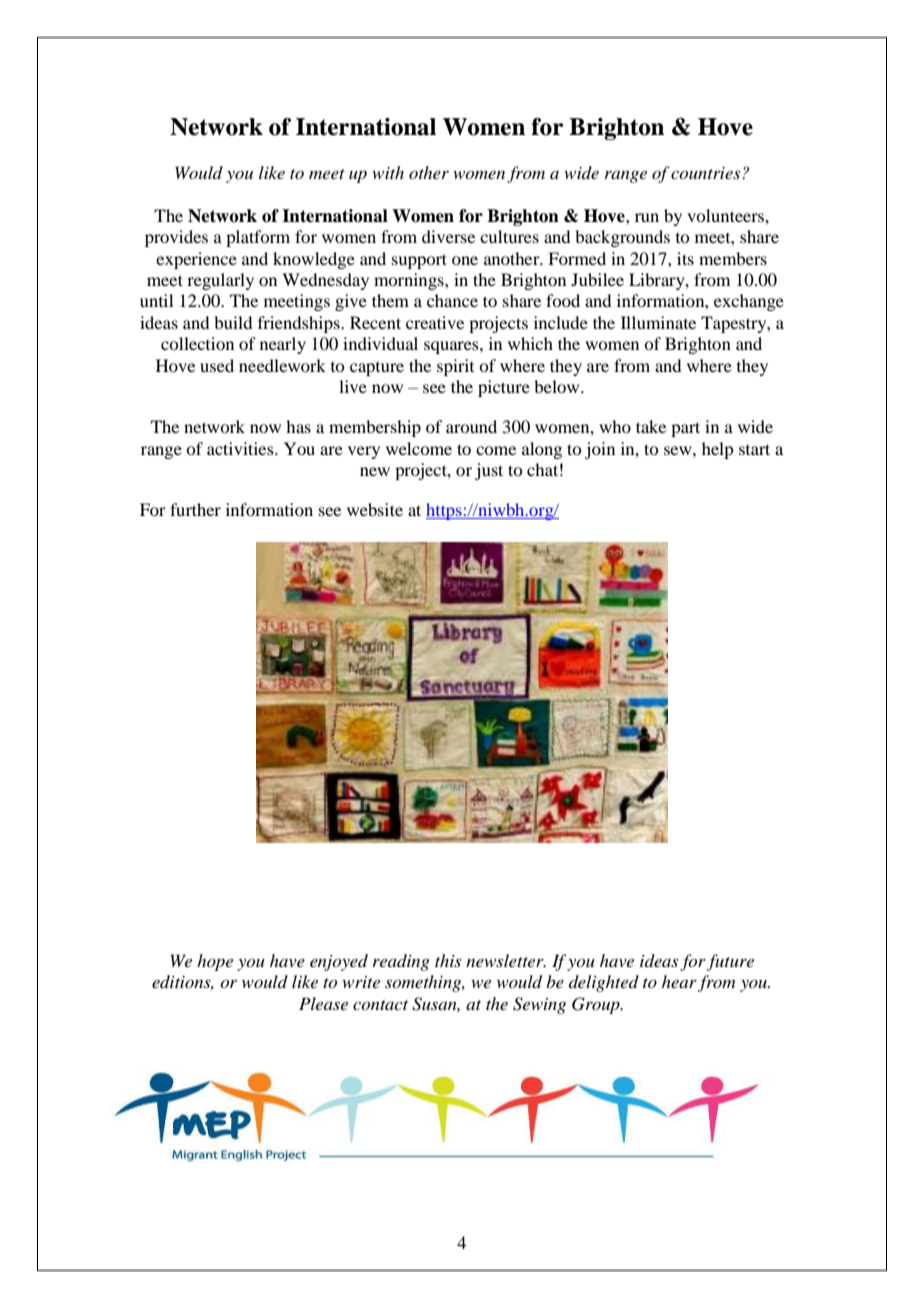 The image size is (924, 1308). What do you see at coordinates (717, 450) in the screenshot?
I see `help` at bounding box center [717, 450].
